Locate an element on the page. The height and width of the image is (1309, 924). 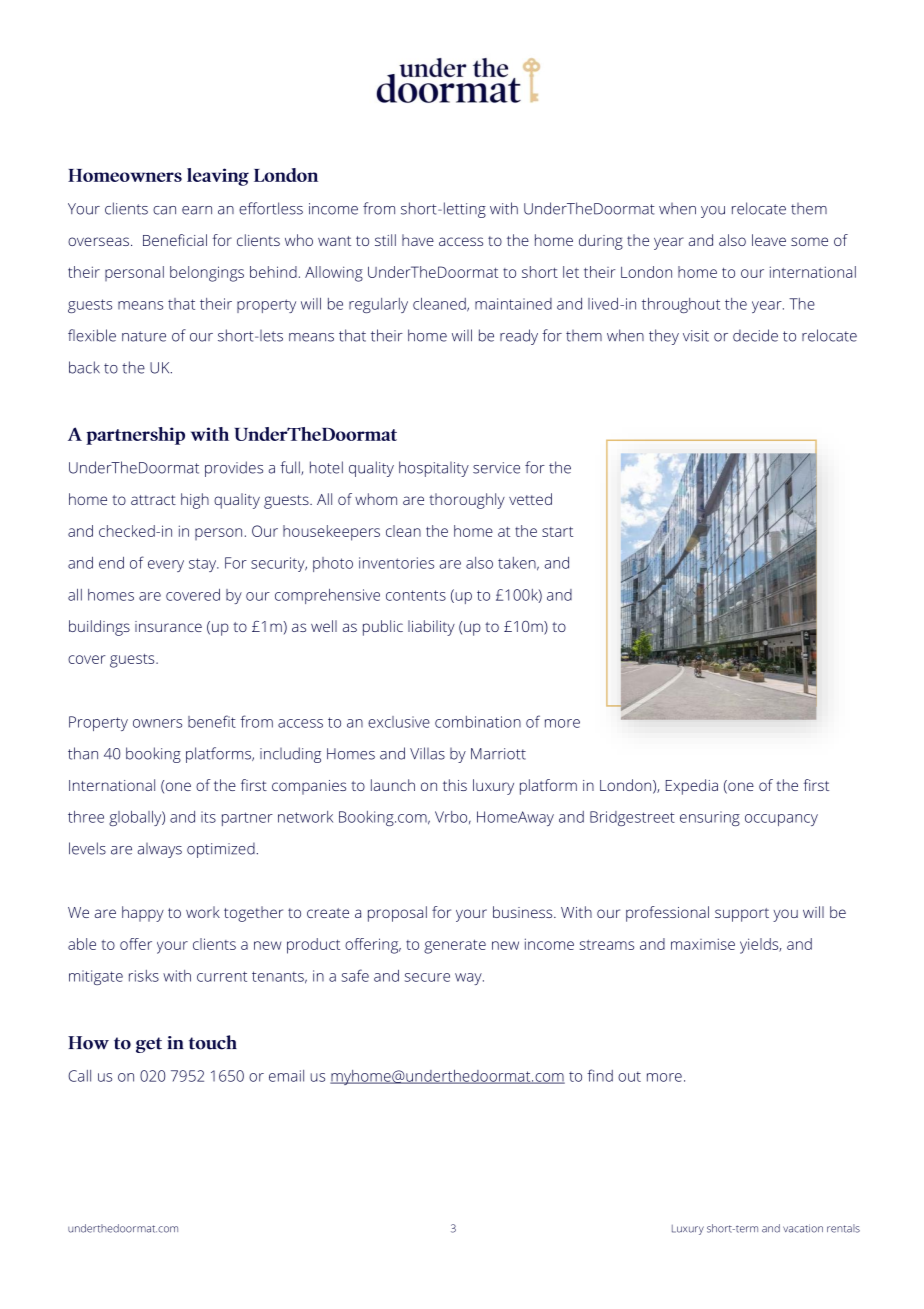
secure is located at coordinates (427, 977).
